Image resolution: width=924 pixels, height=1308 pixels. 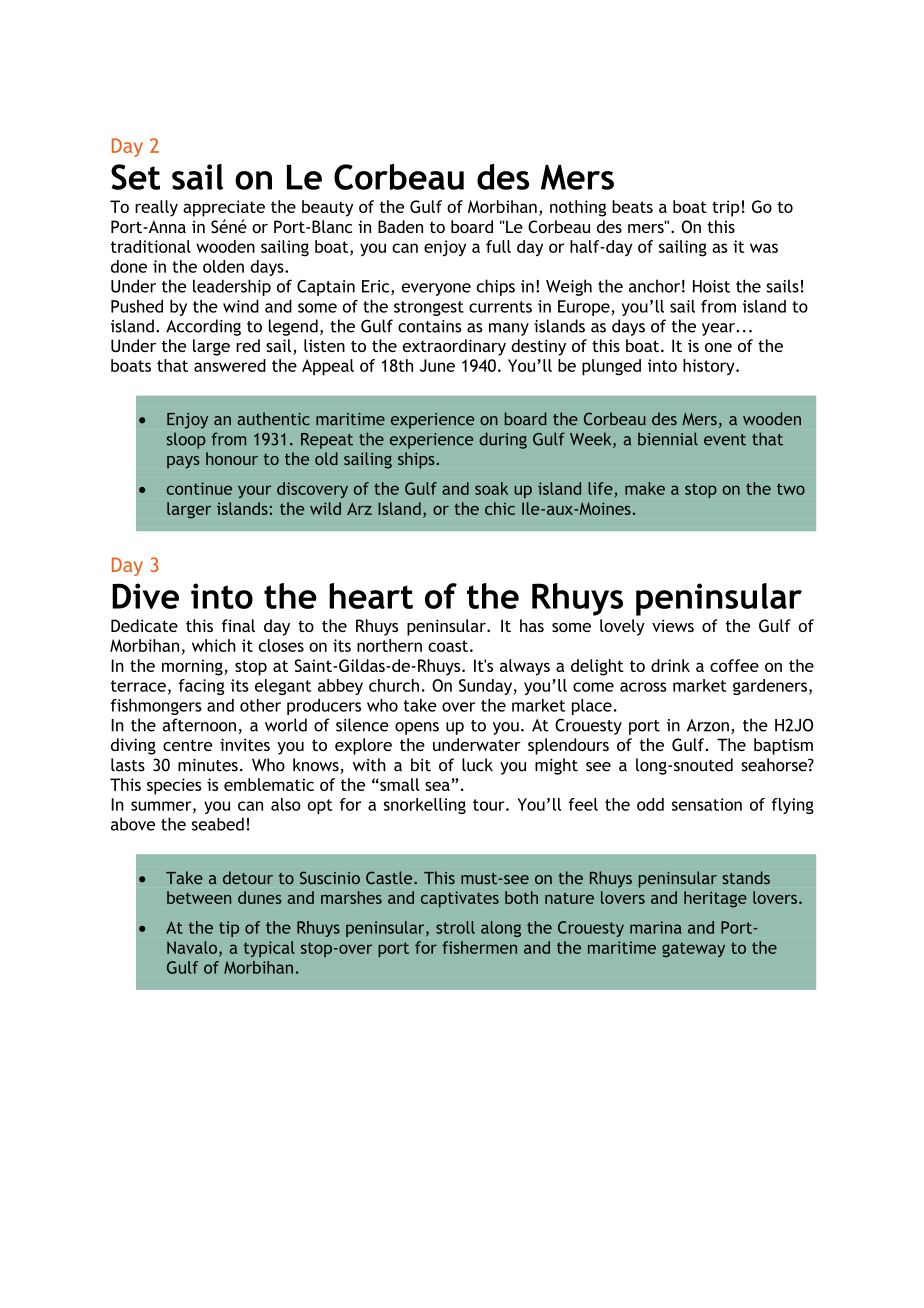 I want to click on gateway, so click(x=693, y=949).
